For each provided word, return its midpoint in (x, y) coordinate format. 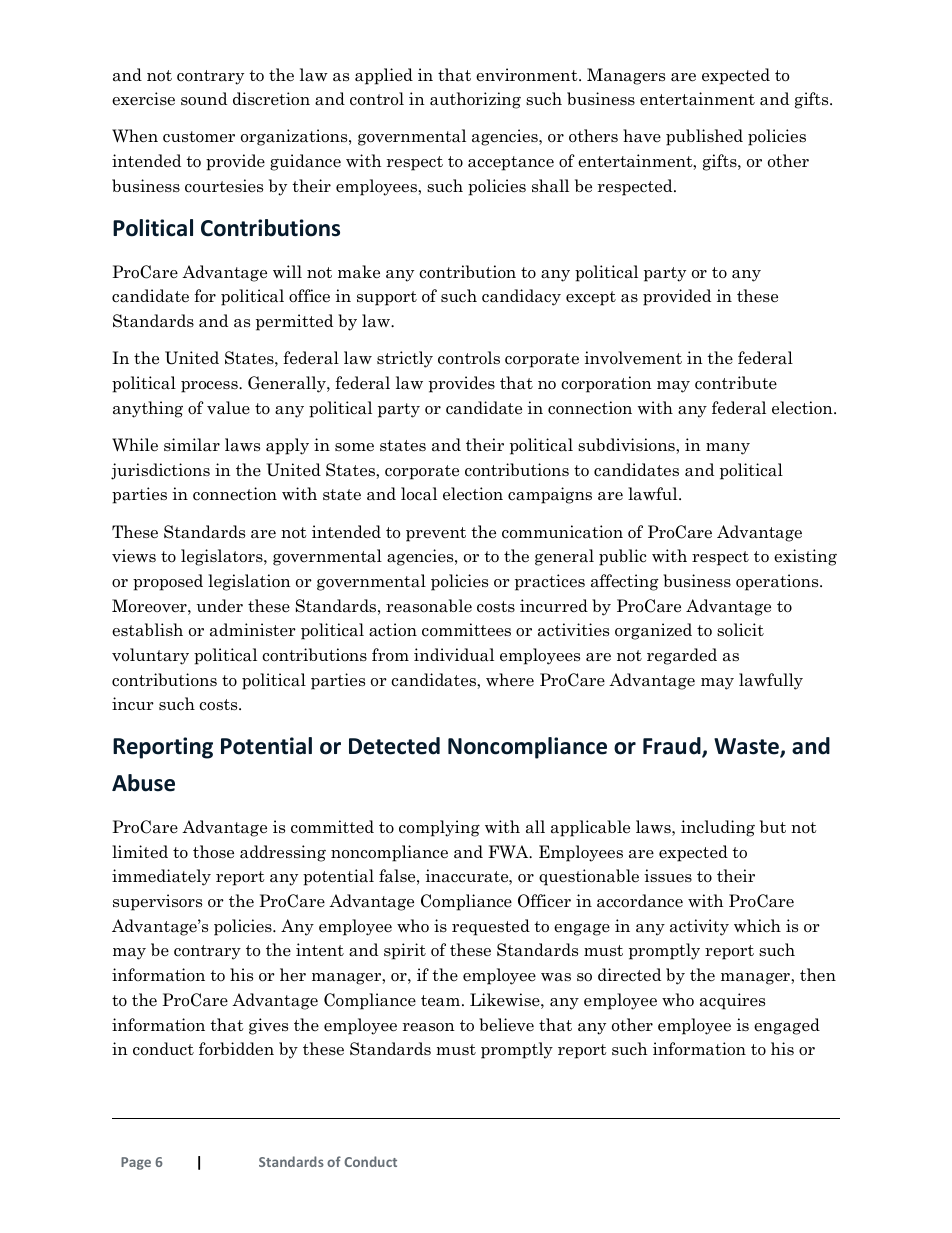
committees (466, 630)
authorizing (475, 100)
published (704, 137)
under (220, 606)
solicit (740, 630)
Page (136, 1163)
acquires (732, 1001)
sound (204, 99)
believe (506, 1025)
